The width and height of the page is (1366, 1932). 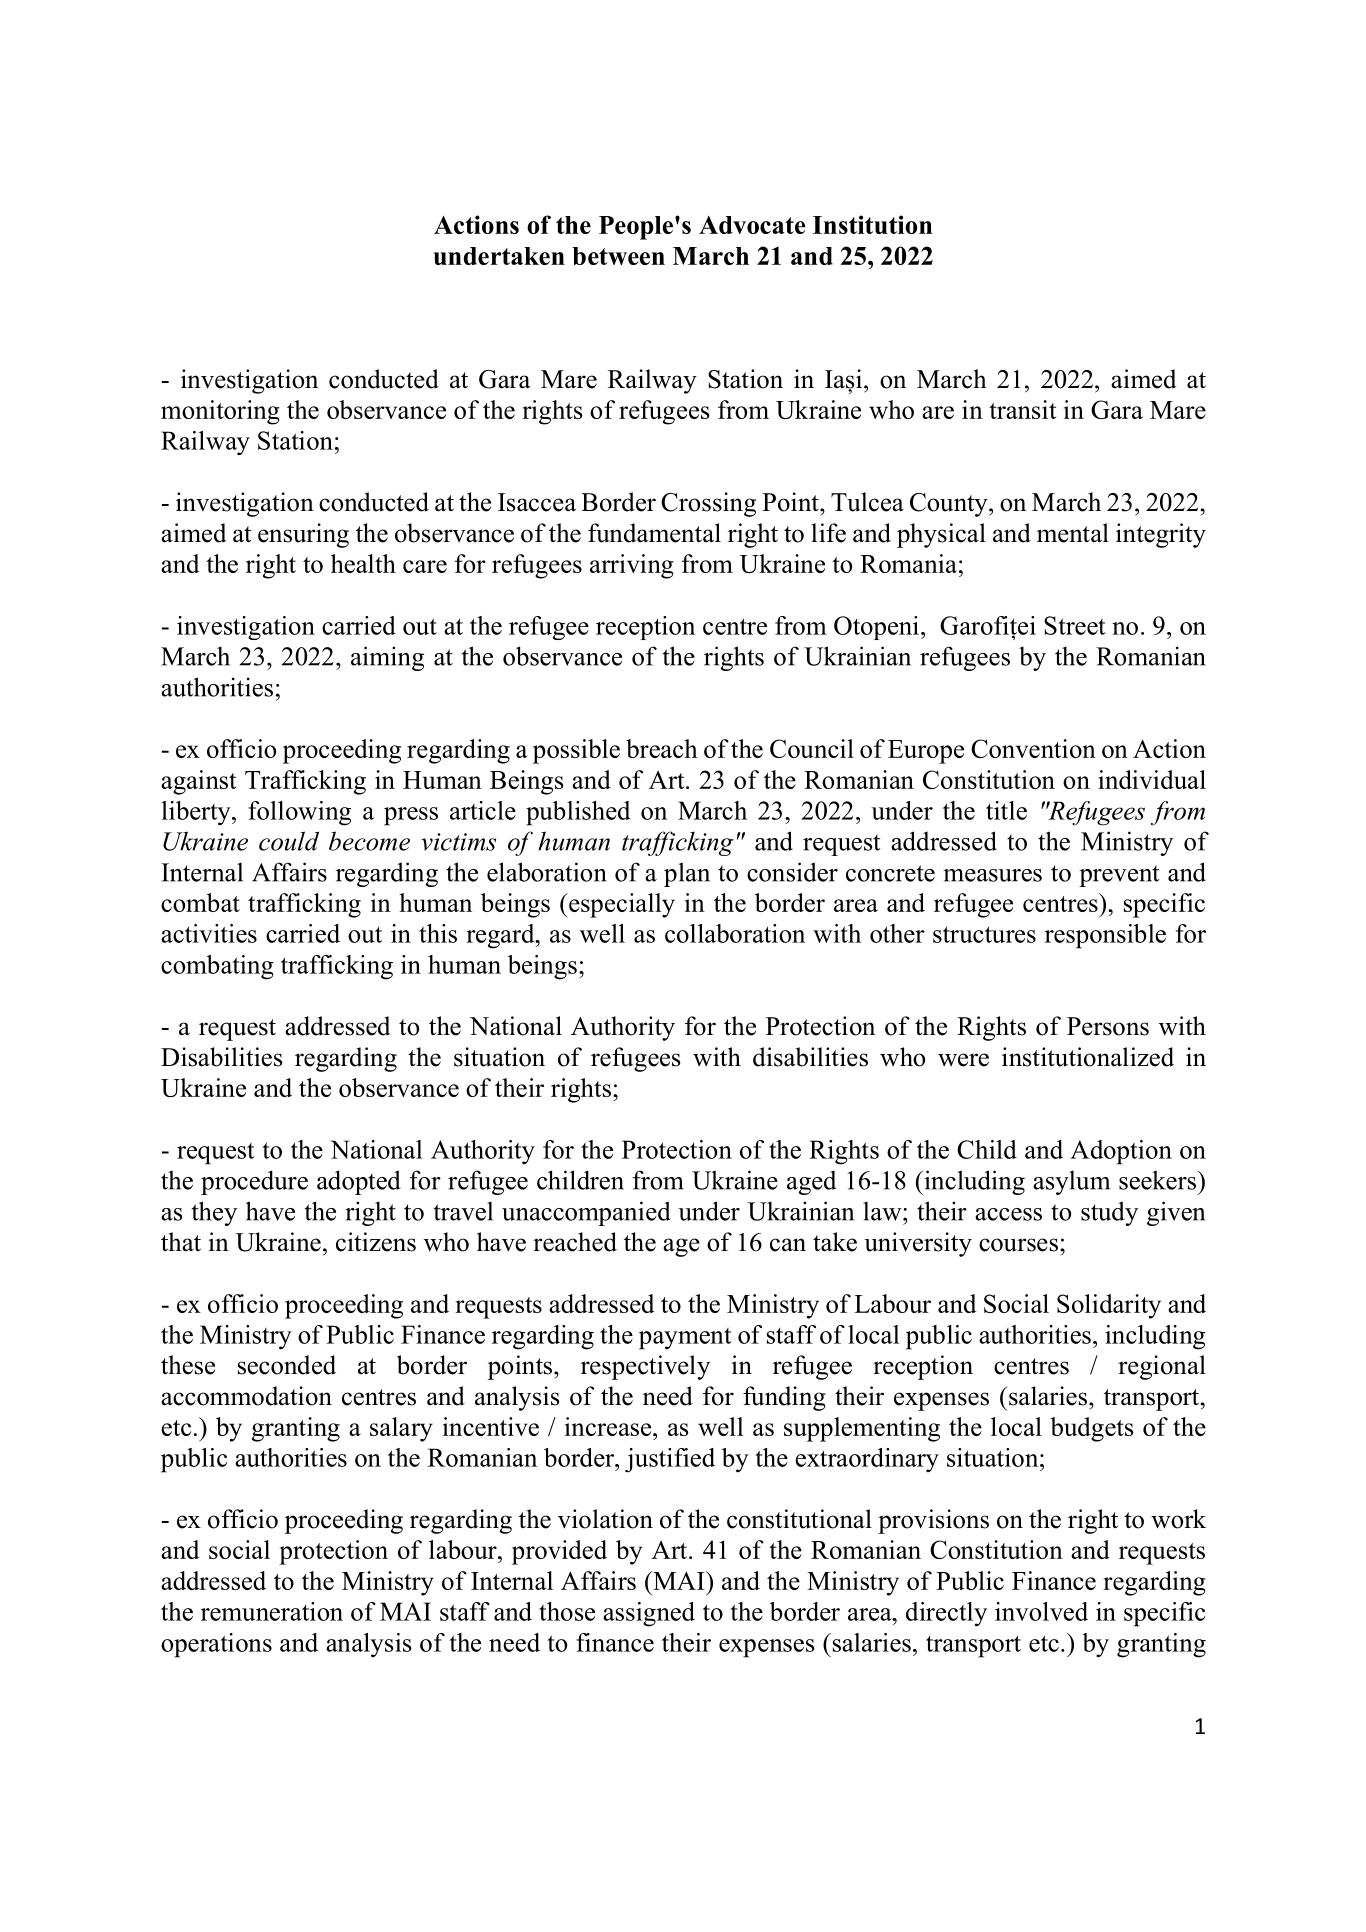 What do you see at coordinates (735, 933) in the page?
I see `collaboration` at bounding box center [735, 933].
